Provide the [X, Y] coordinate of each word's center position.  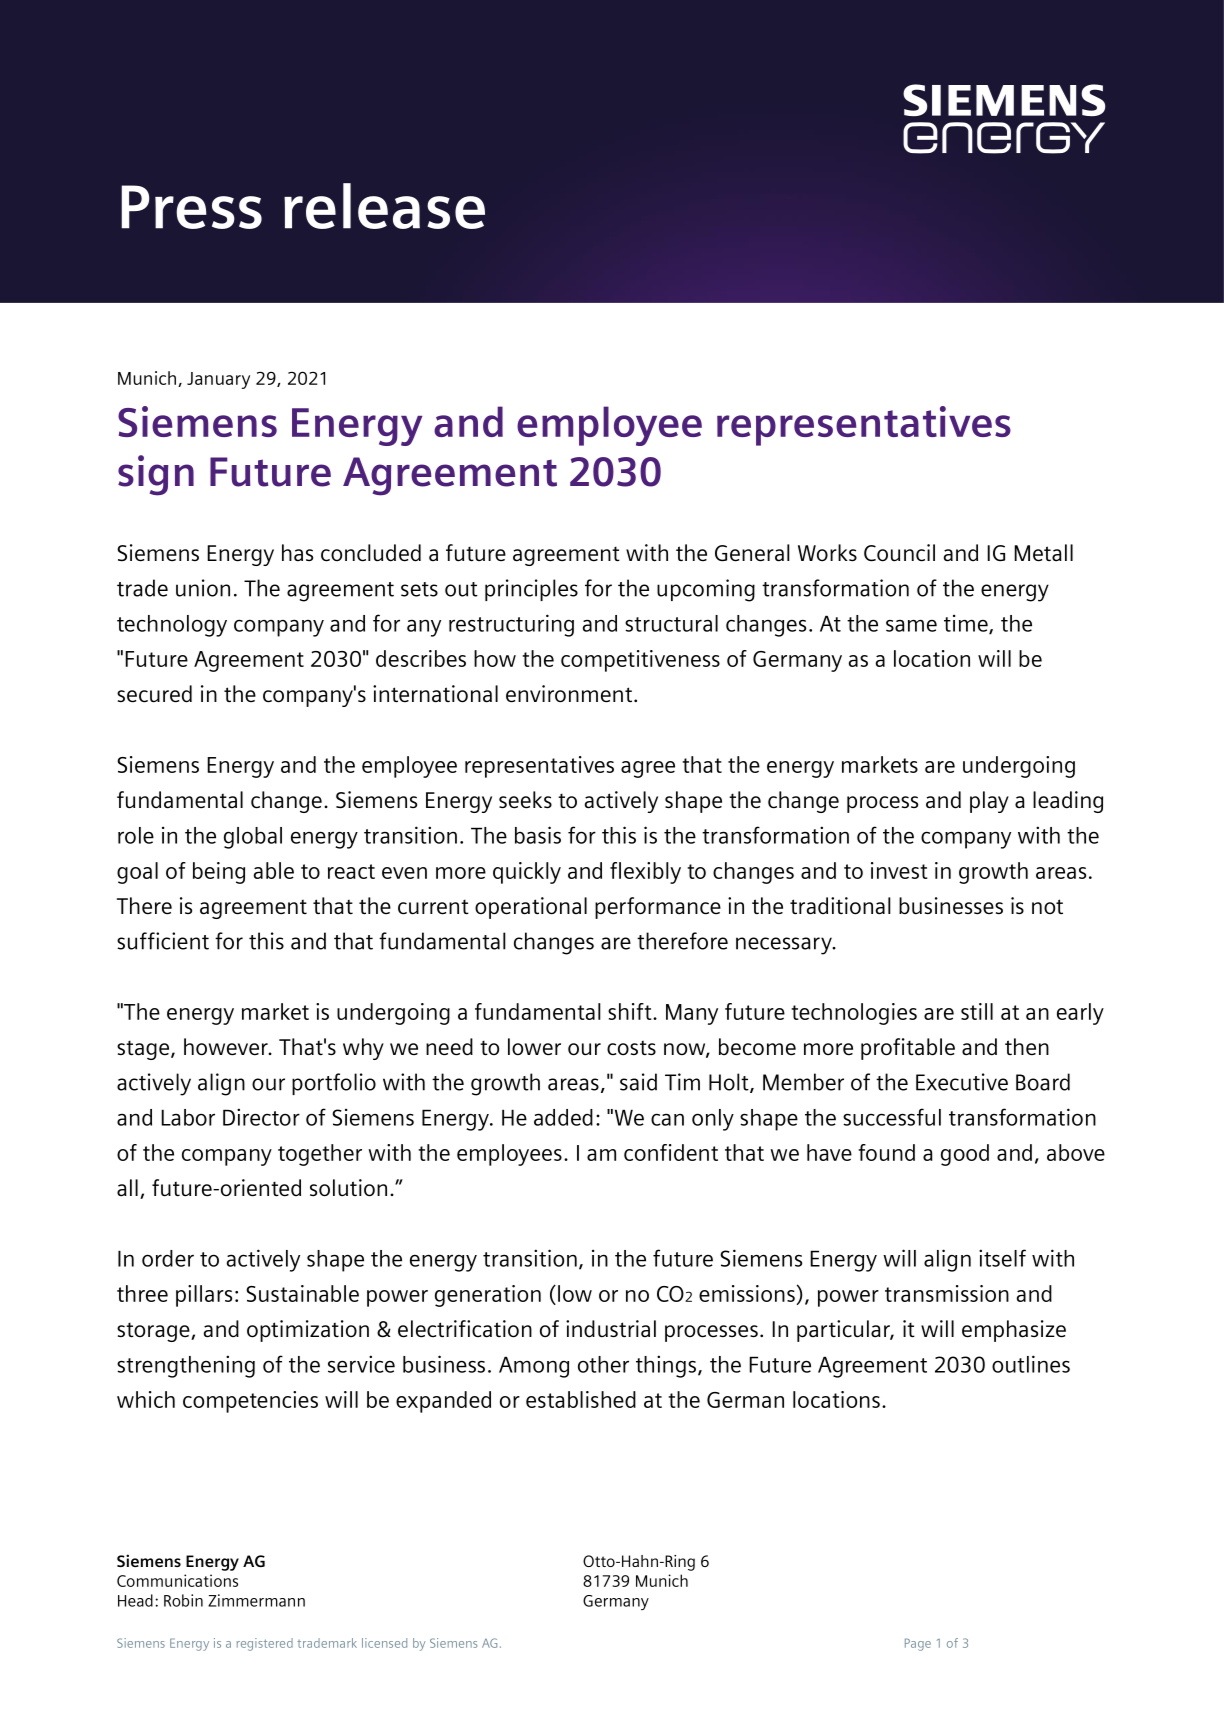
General [752, 553]
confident [671, 1152]
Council [899, 553]
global [253, 838]
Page [918, 1644]
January [218, 380]
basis [538, 835]
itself [1002, 1258]
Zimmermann [256, 1600]
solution [348, 1188]
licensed [384, 1643]
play [989, 802]
